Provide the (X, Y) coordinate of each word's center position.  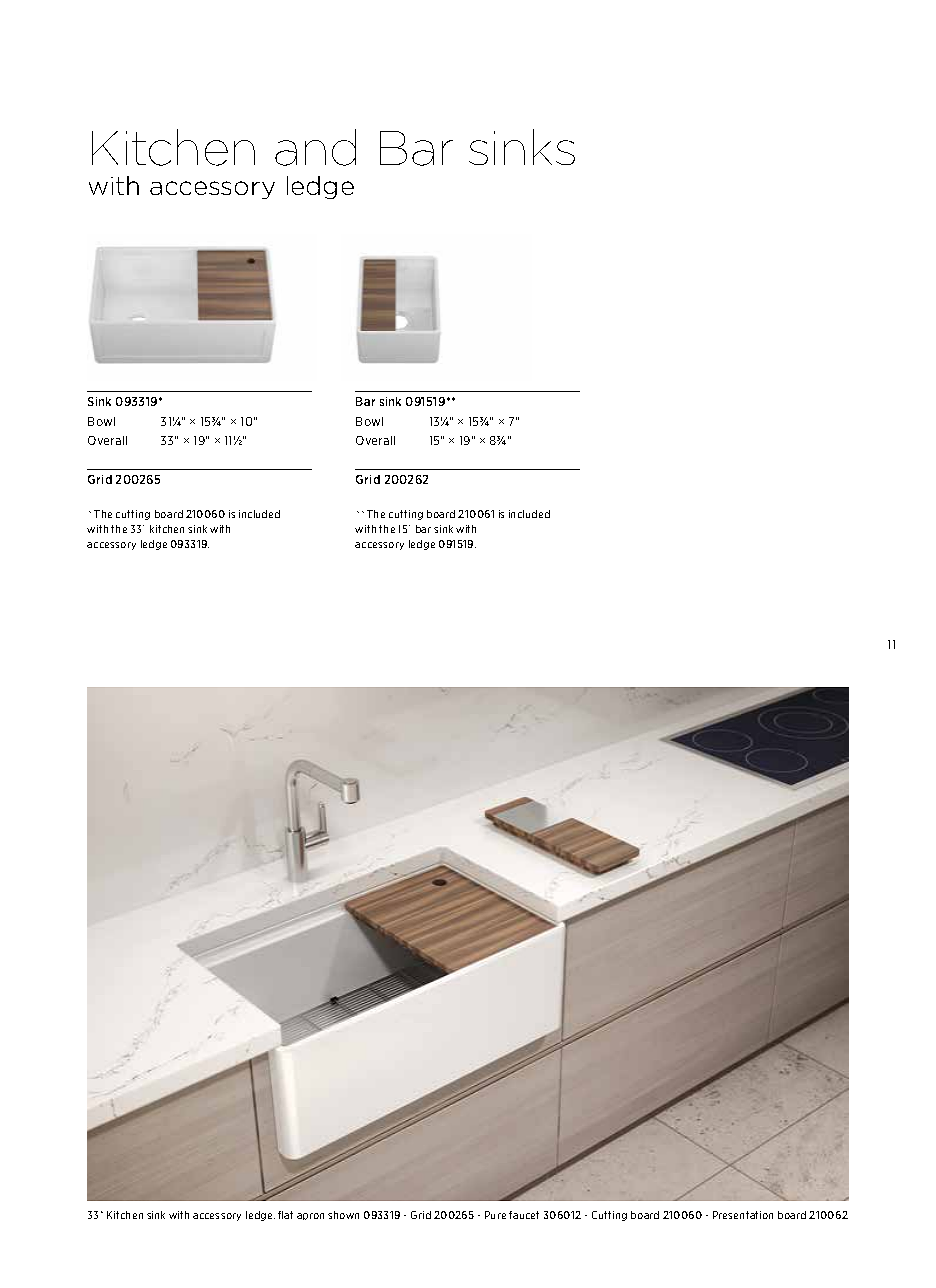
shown (343, 1215)
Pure (495, 1215)
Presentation (743, 1215)
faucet (524, 1215)
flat (285, 1215)
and (315, 147)
